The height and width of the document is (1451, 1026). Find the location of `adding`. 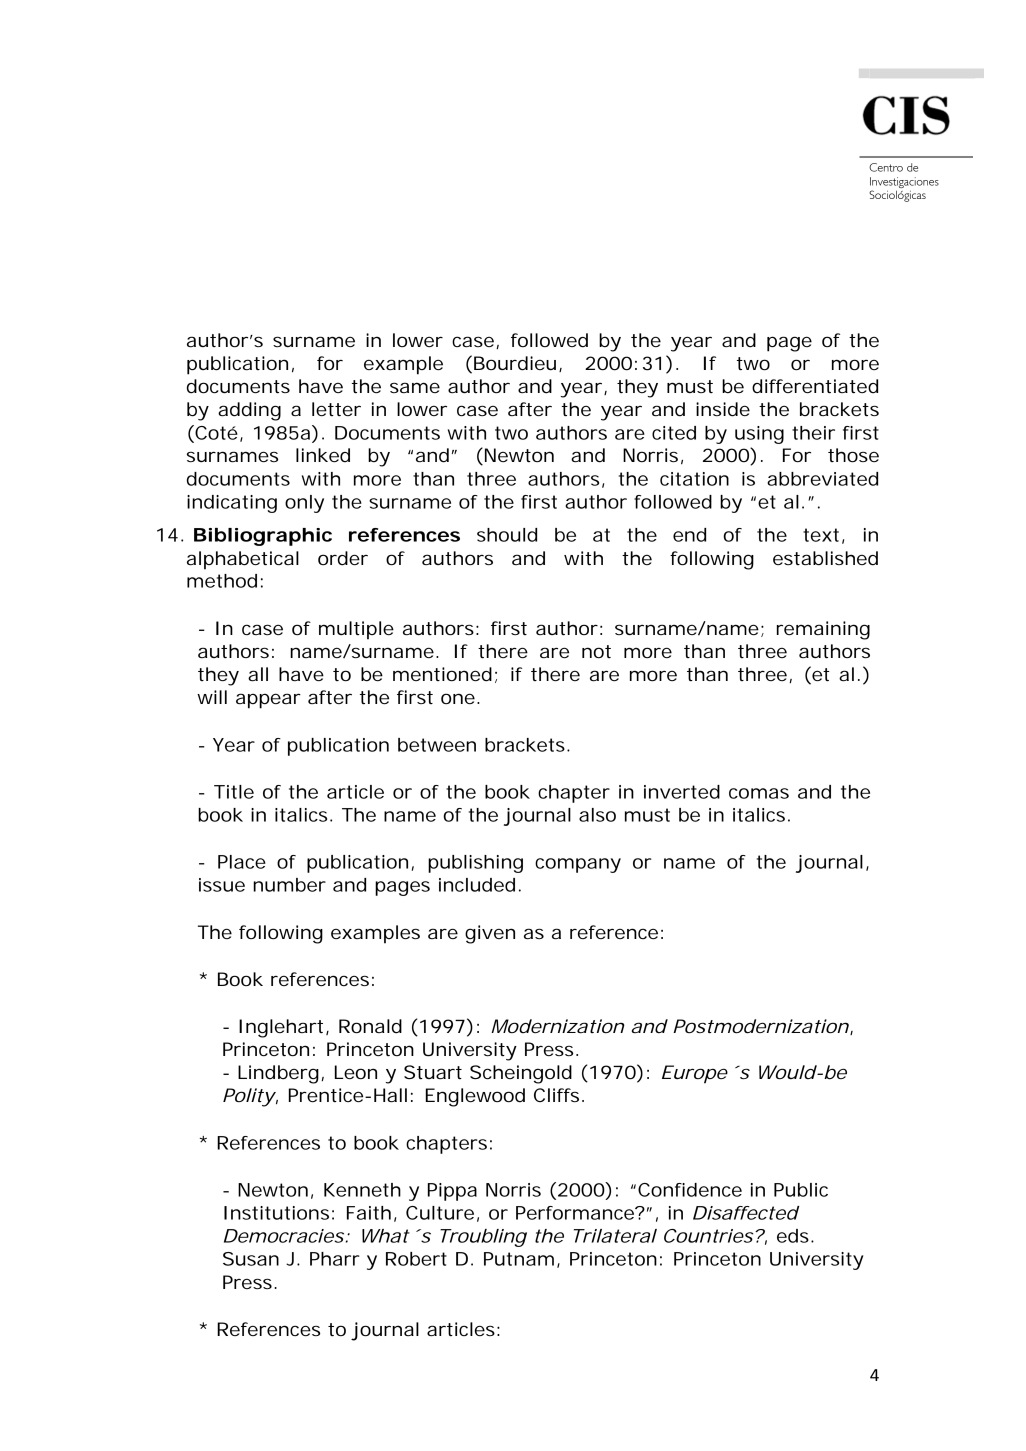

adding is located at coordinates (249, 411).
